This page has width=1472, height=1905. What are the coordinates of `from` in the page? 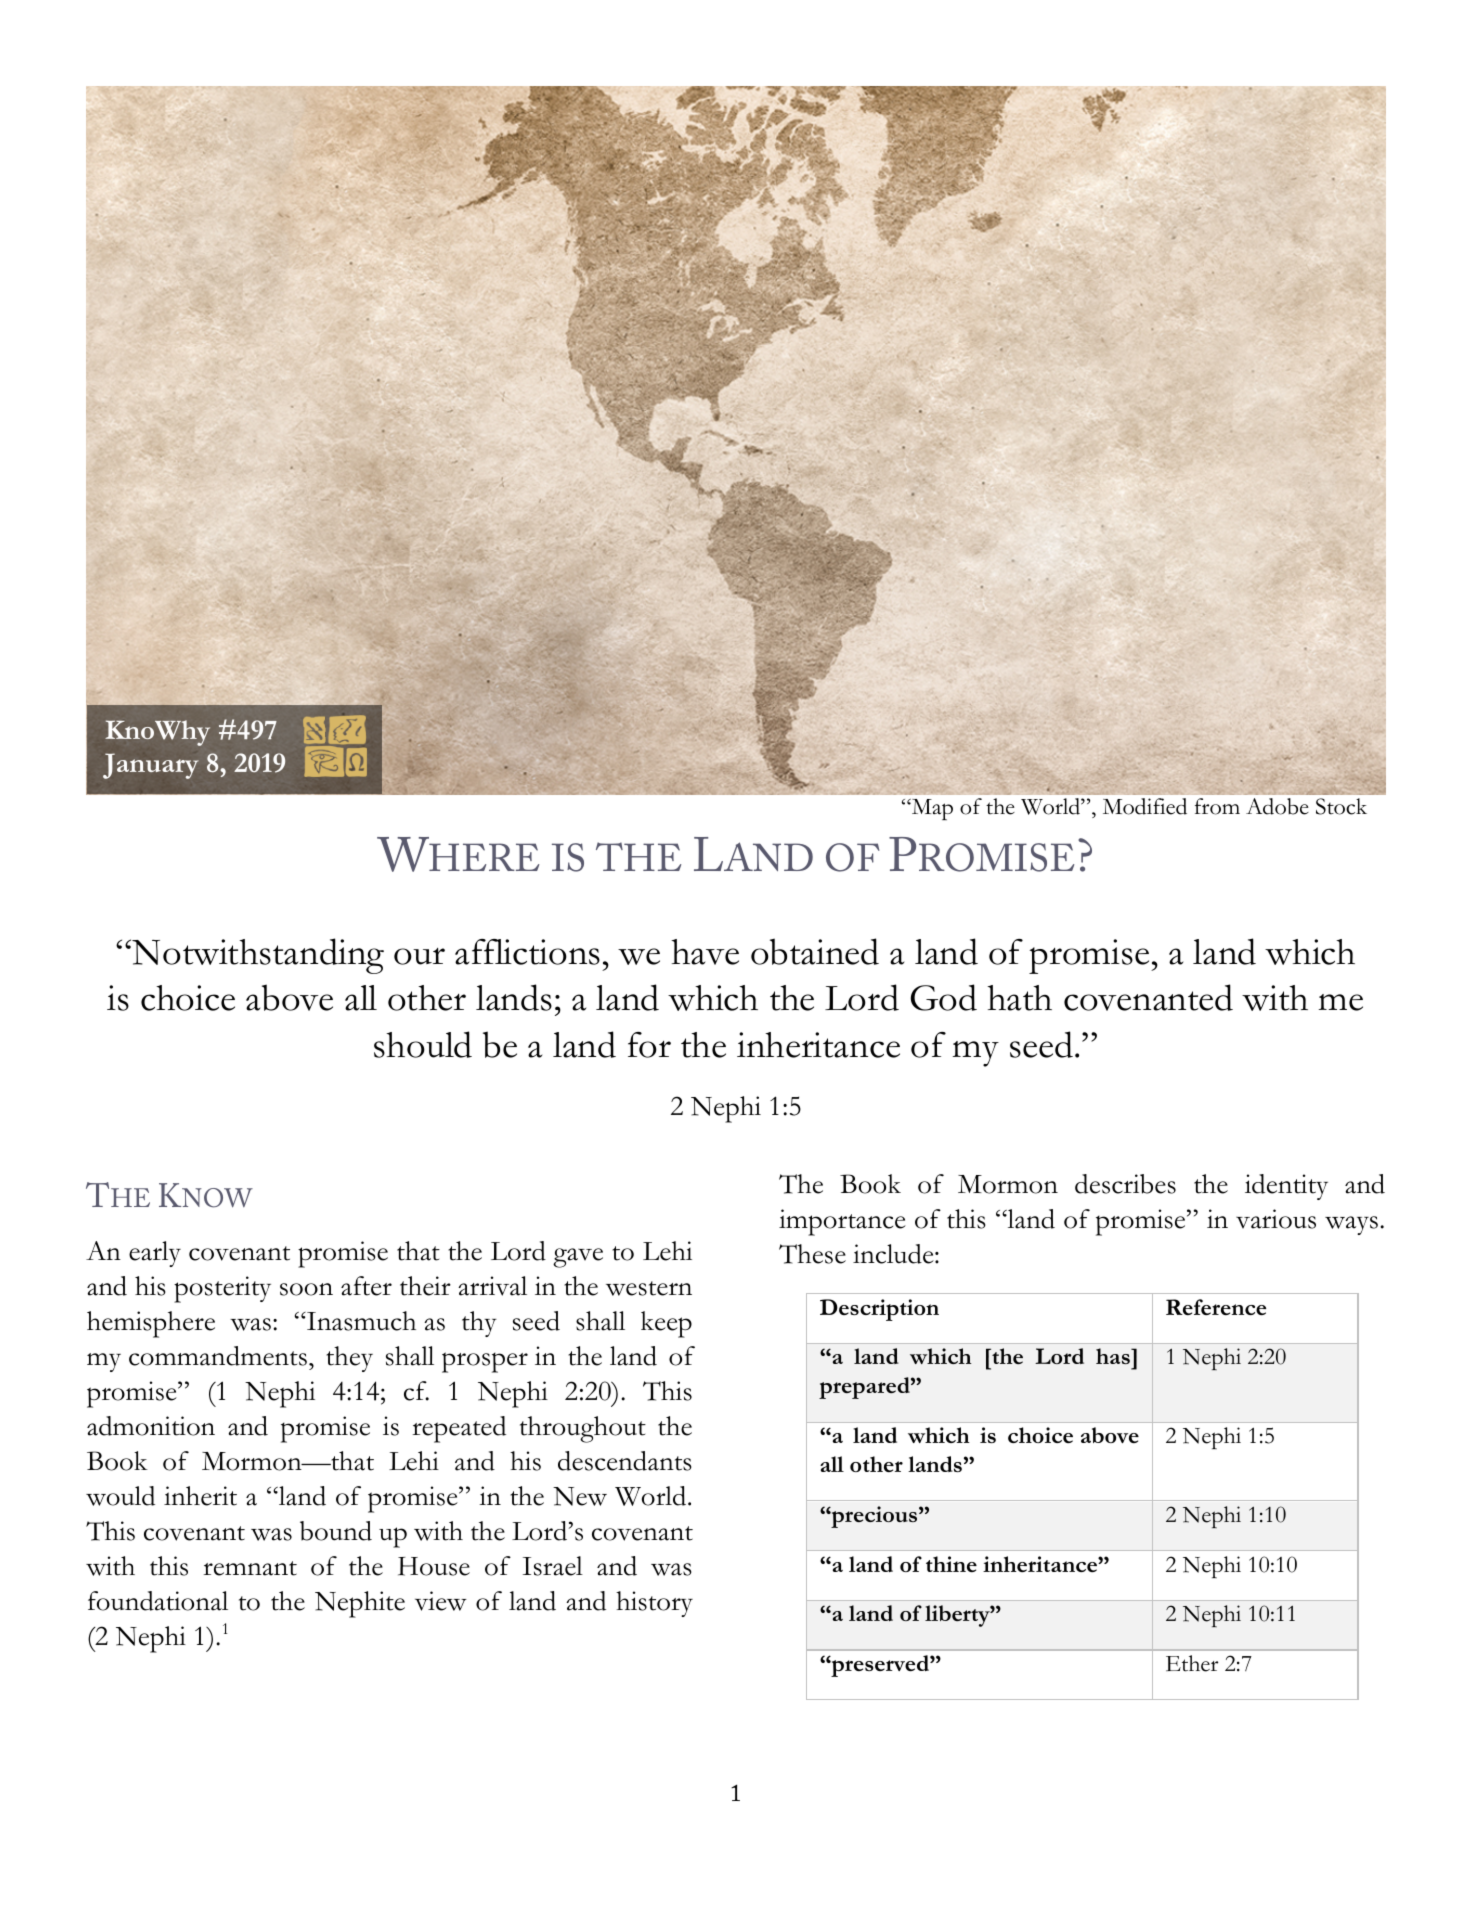 It's located at (1217, 806).
